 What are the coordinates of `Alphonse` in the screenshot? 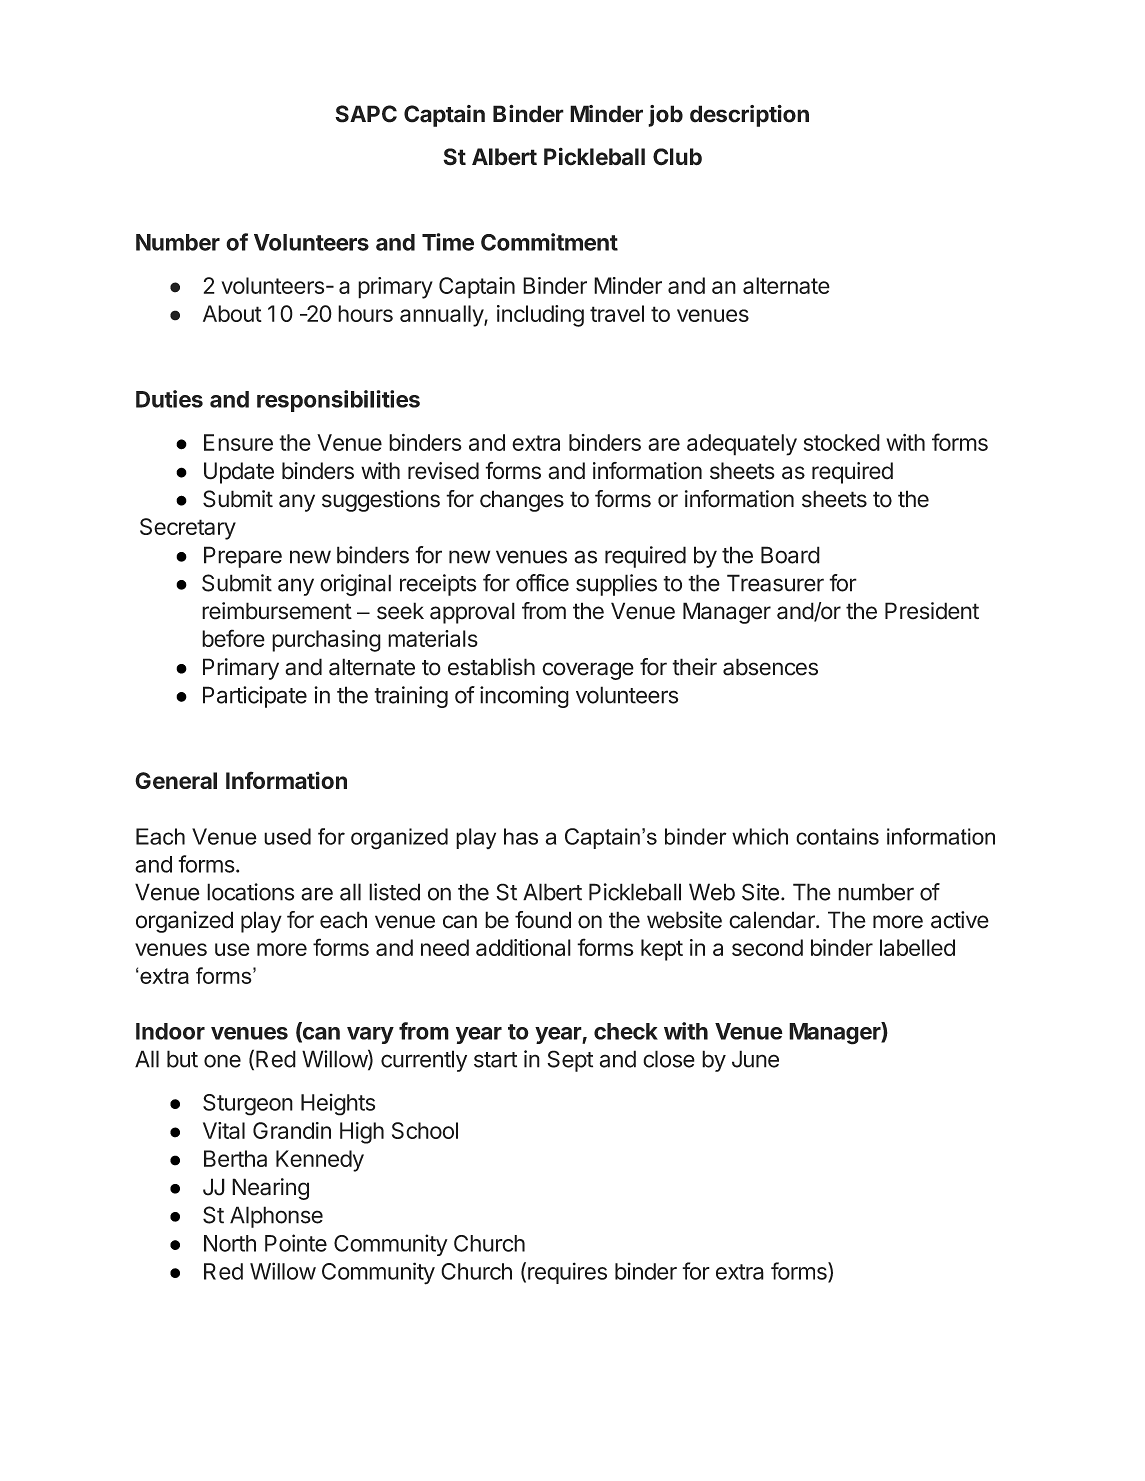 It's located at (276, 1217).
